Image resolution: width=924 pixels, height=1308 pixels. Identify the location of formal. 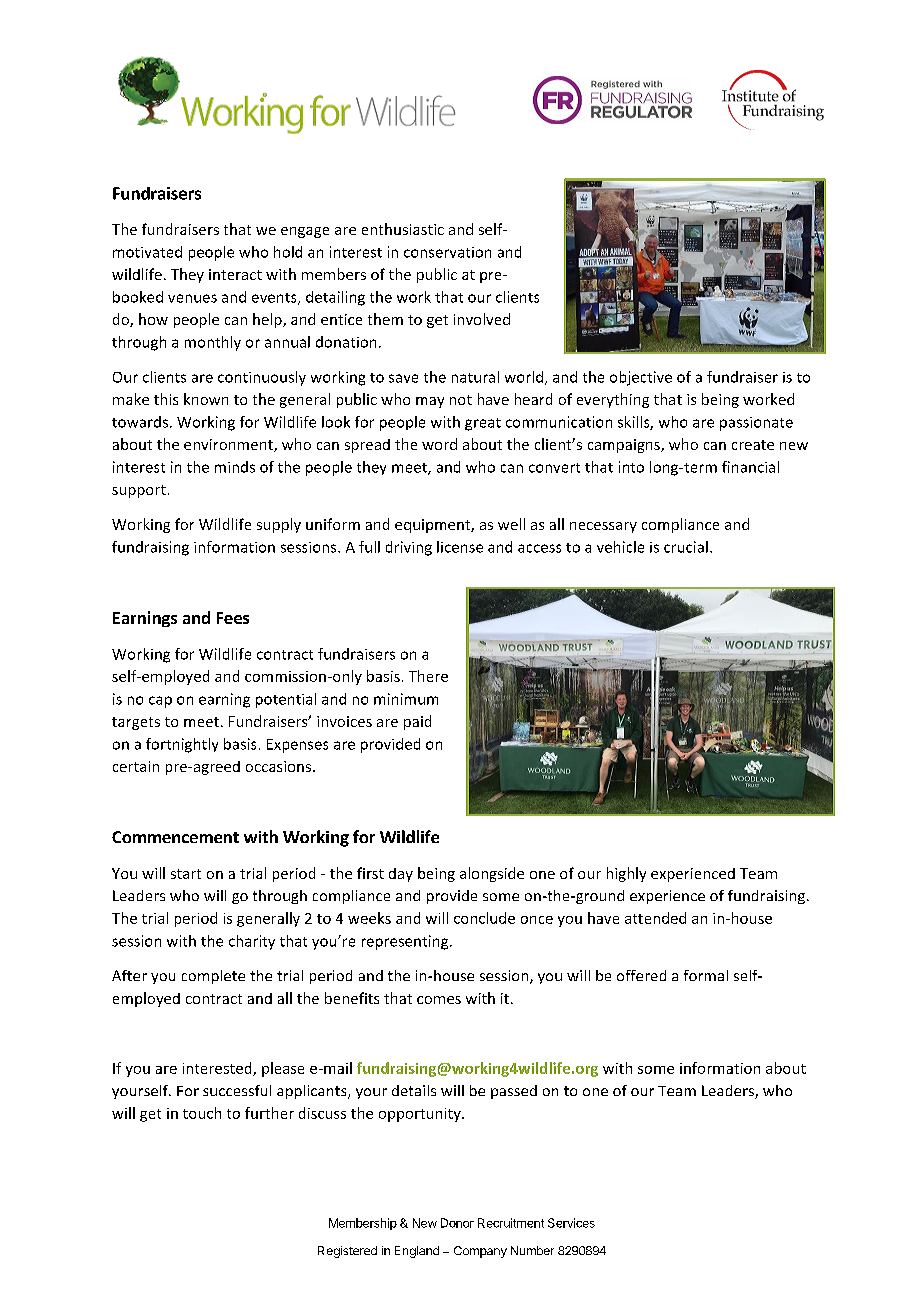
(706, 975).
